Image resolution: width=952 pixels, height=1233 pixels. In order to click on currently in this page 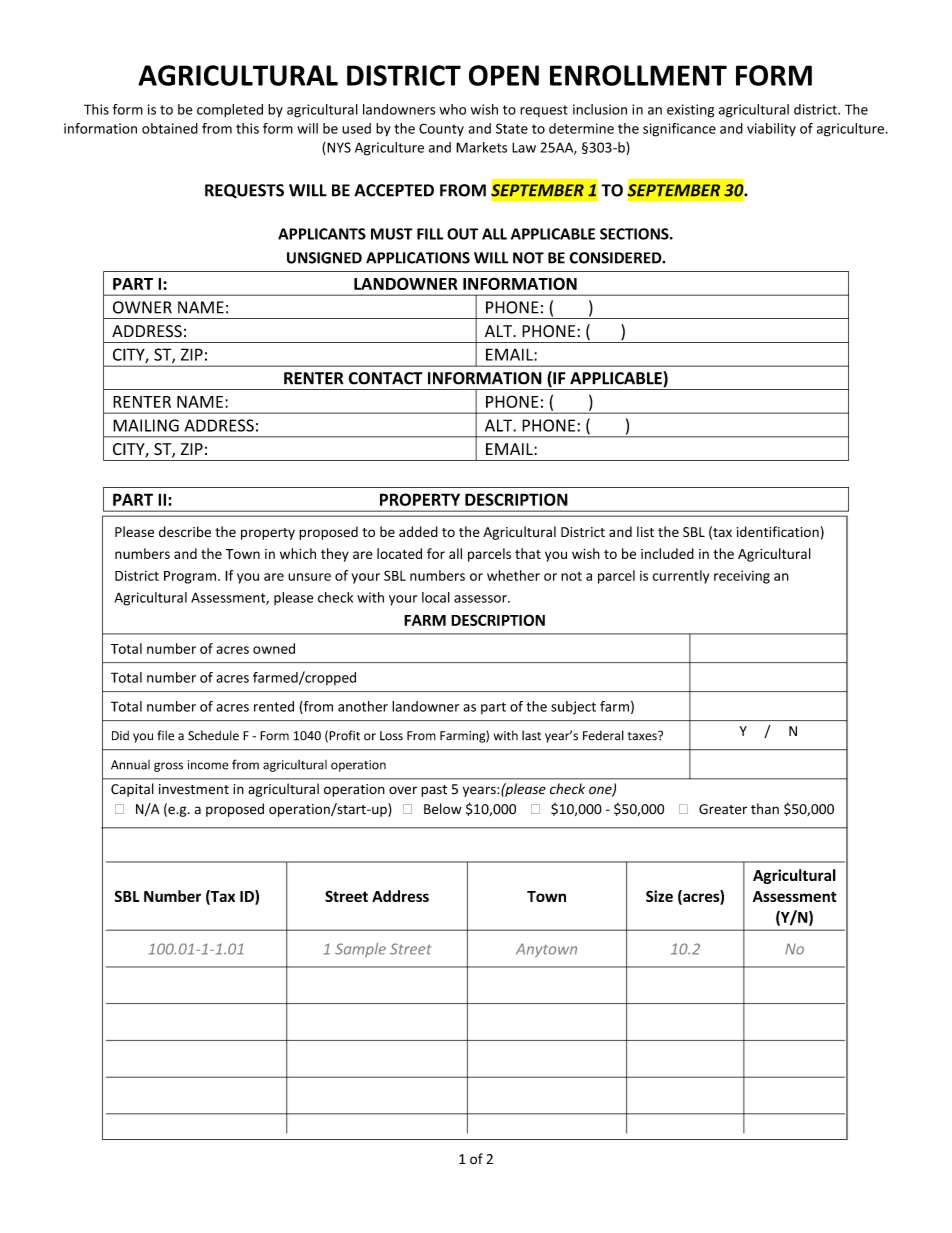, I will do `click(681, 577)`.
